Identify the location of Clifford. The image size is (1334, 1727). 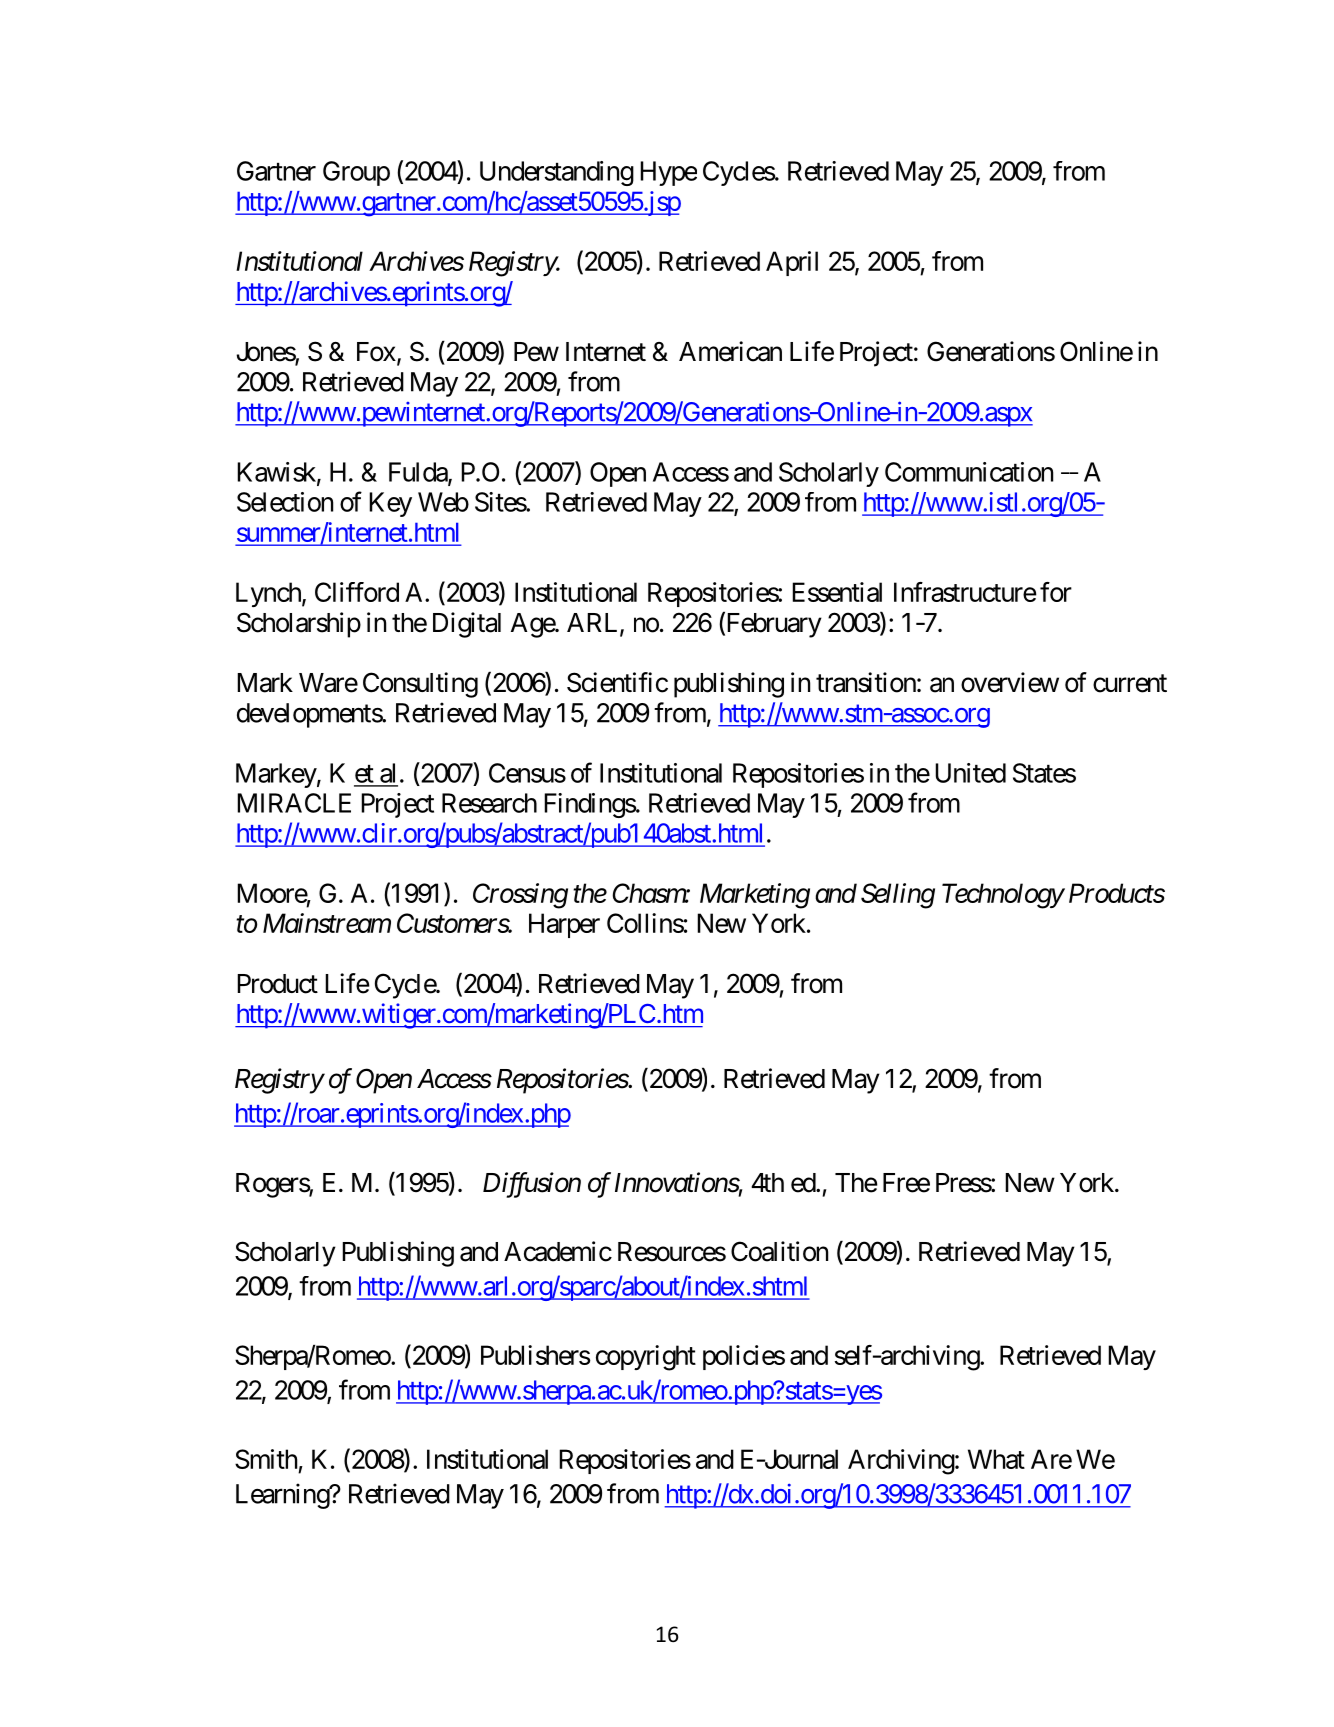
(357, 592).
